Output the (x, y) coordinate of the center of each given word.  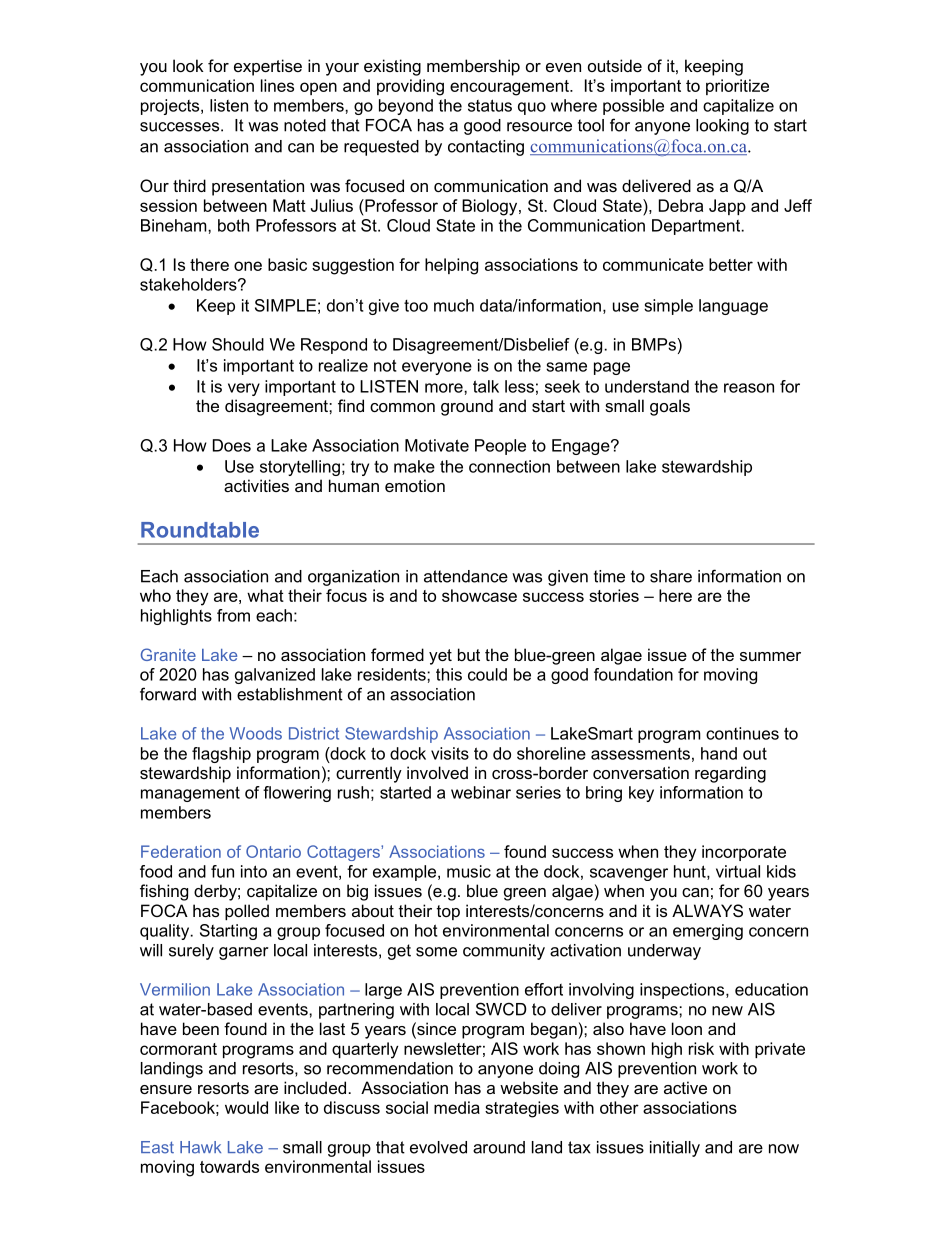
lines (277, 85)
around (499, 1147)
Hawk (200, 1147)
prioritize (737, 87)
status (490, 105)
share (671, 576)
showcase (479, 595)
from (233, 615)
